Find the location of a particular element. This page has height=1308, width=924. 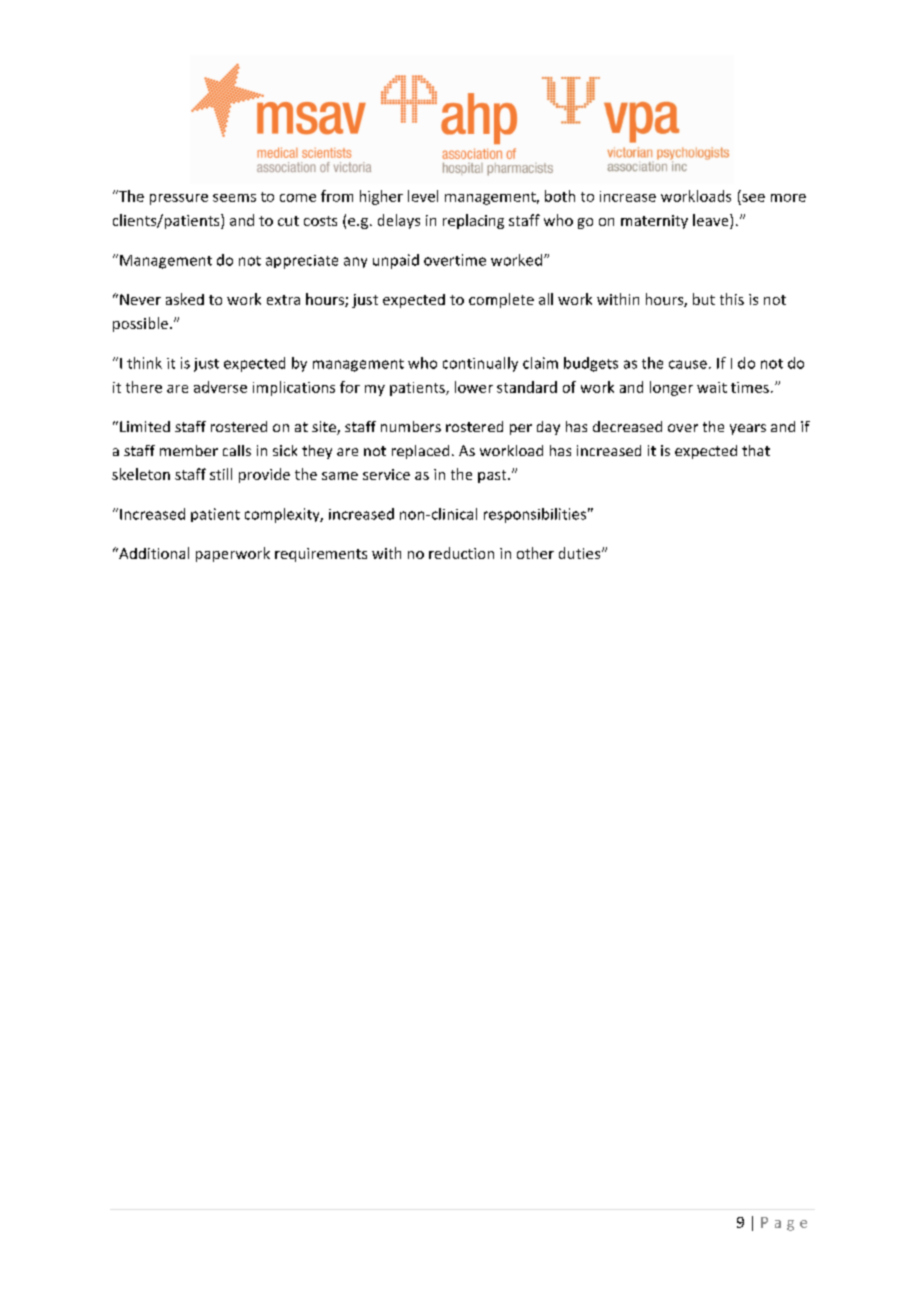

replacing is located at coordinates (473, 221).
